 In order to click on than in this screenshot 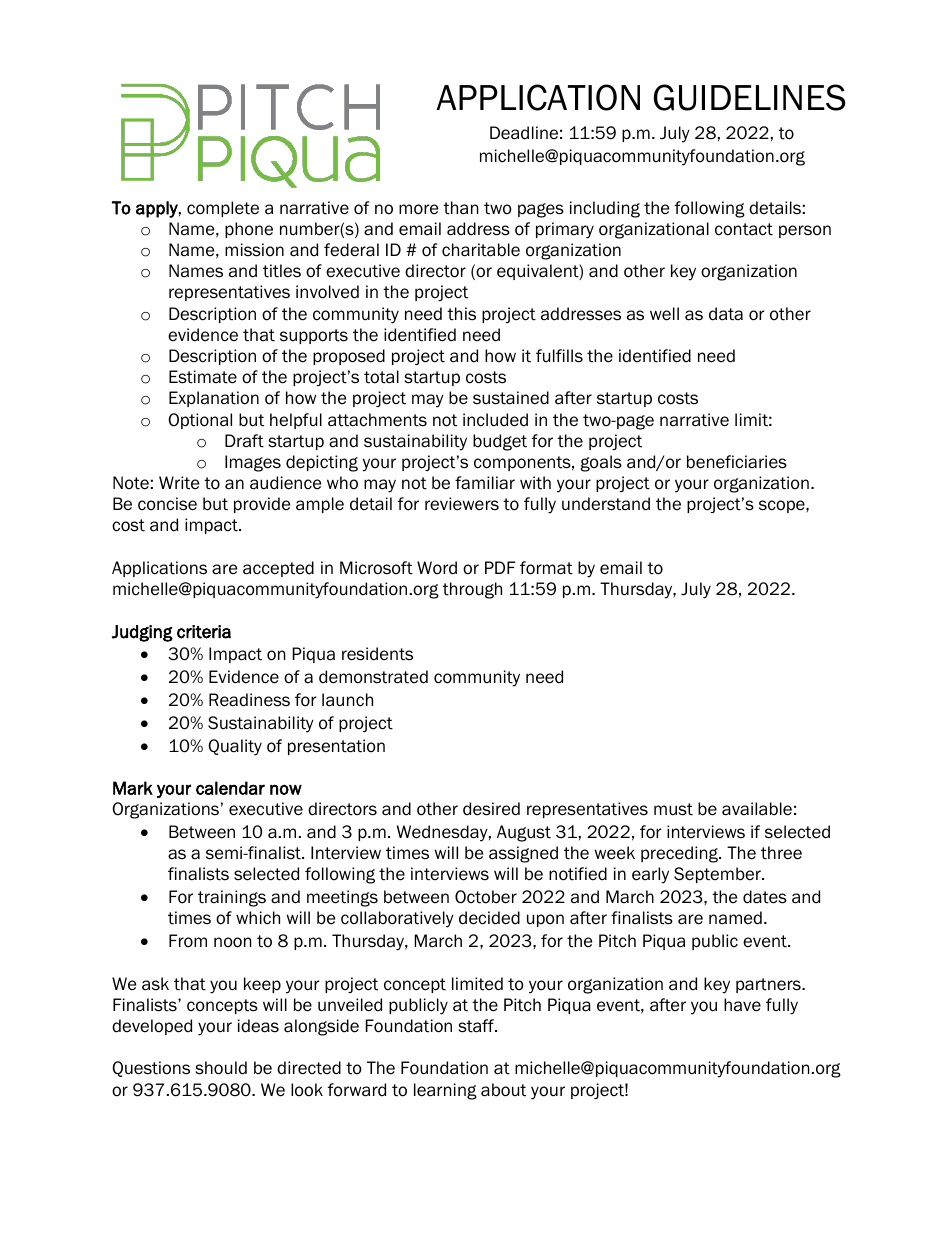, I will do `click(460, 208)`.
